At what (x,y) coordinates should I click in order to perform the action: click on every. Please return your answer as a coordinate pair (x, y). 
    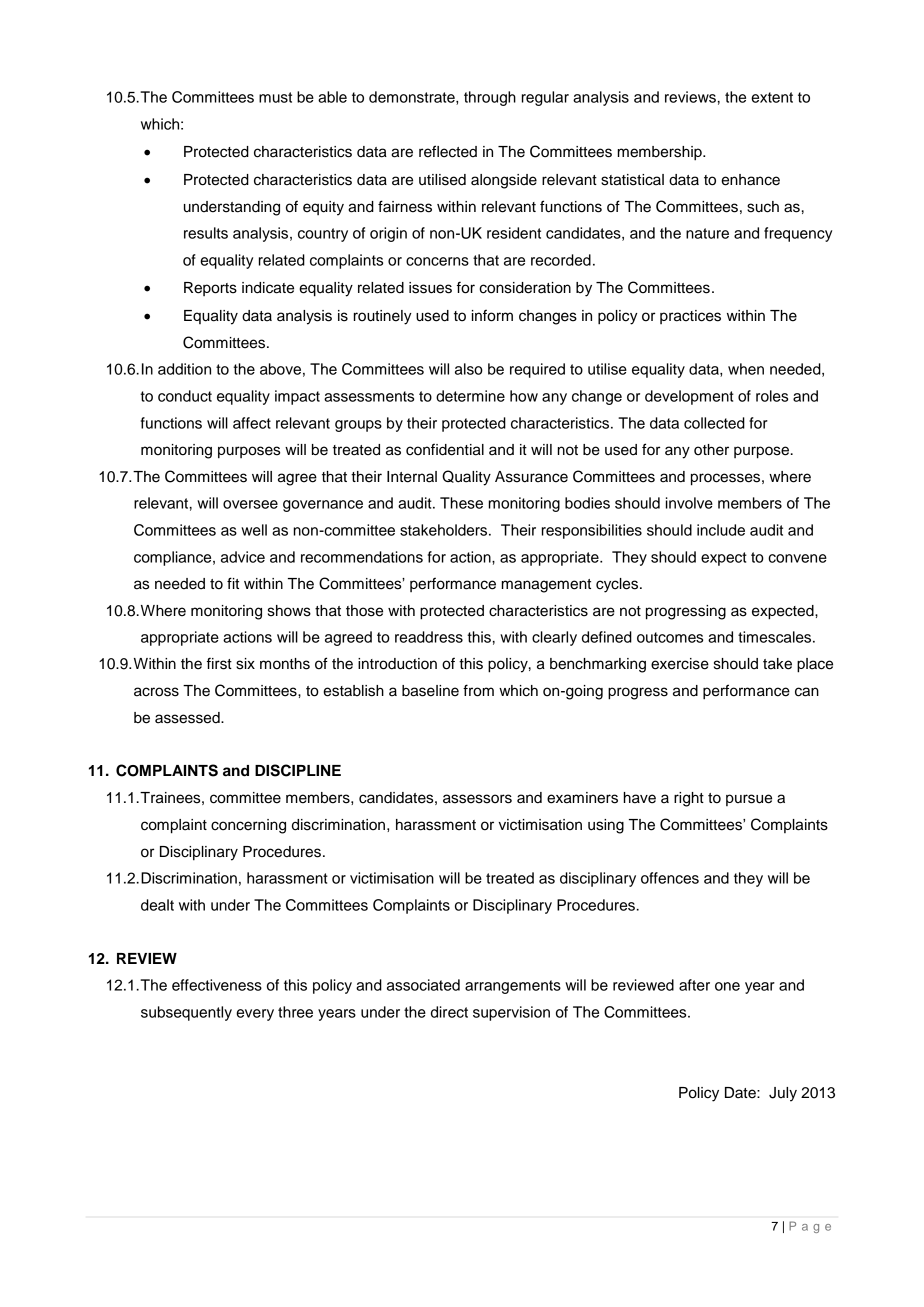
    Looking at the image, I should click on (255, 1015).
